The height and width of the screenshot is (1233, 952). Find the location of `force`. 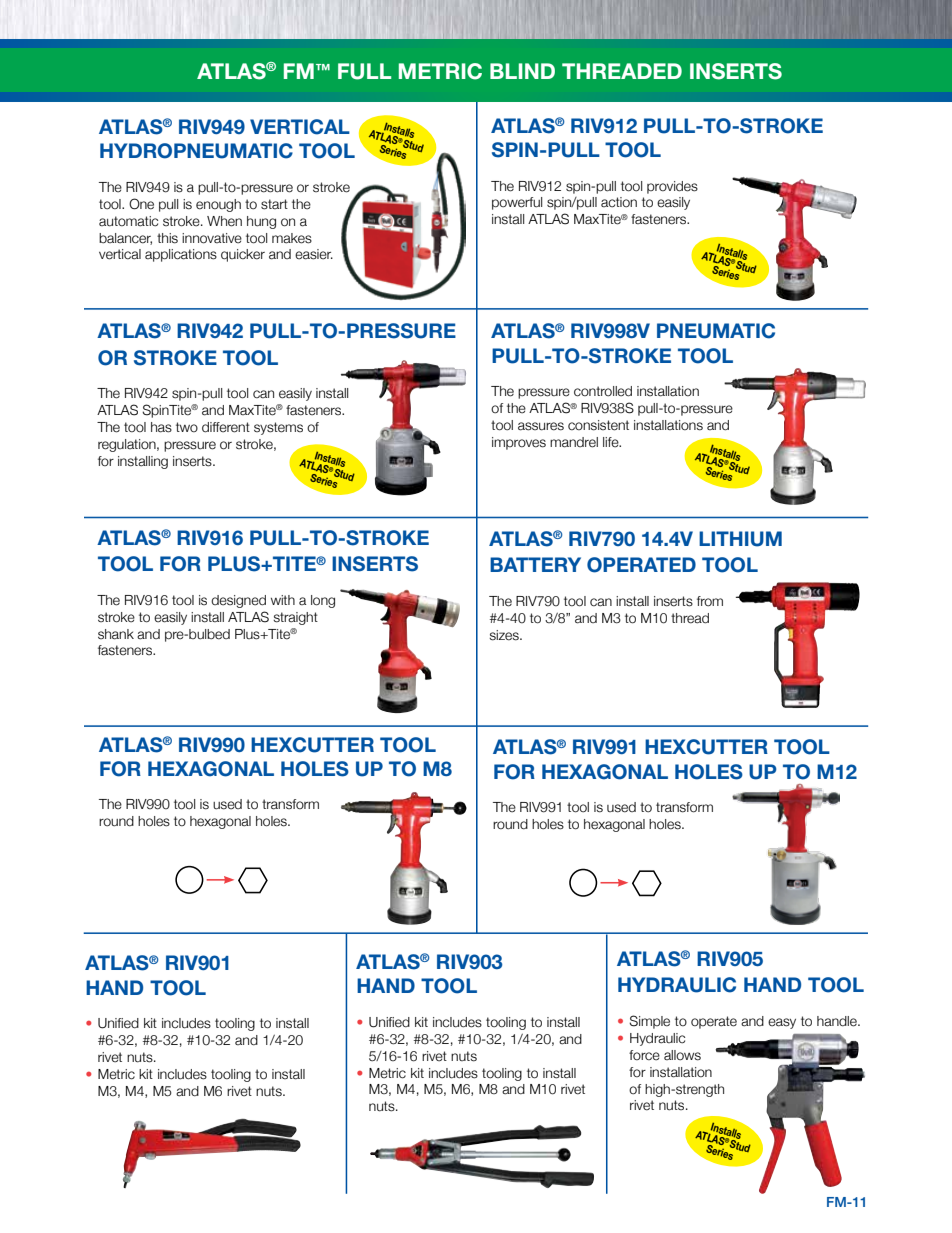

force is located at coordinates (644, 1055).
